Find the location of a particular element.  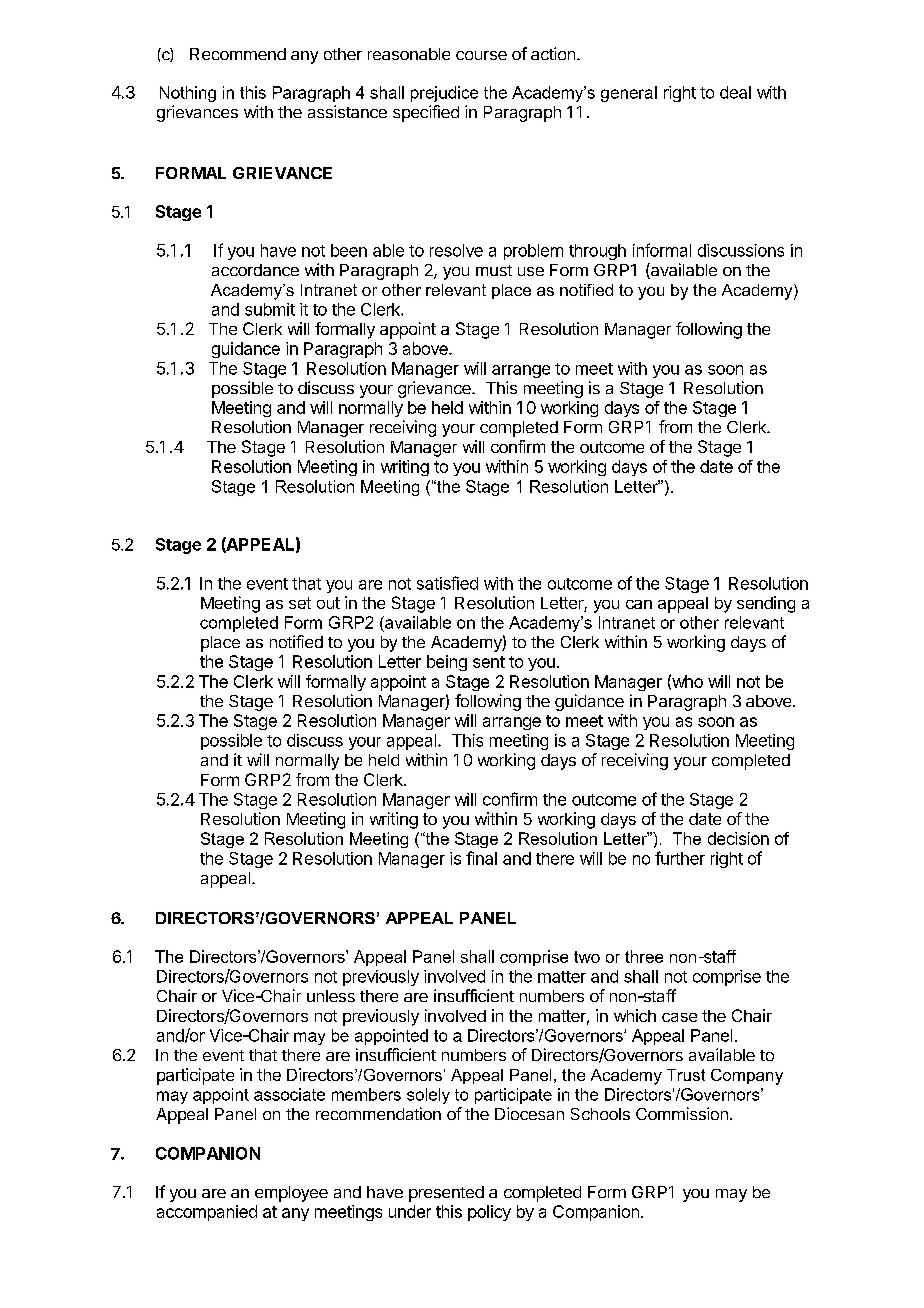

policy is located at coordinates (489, 1213).
